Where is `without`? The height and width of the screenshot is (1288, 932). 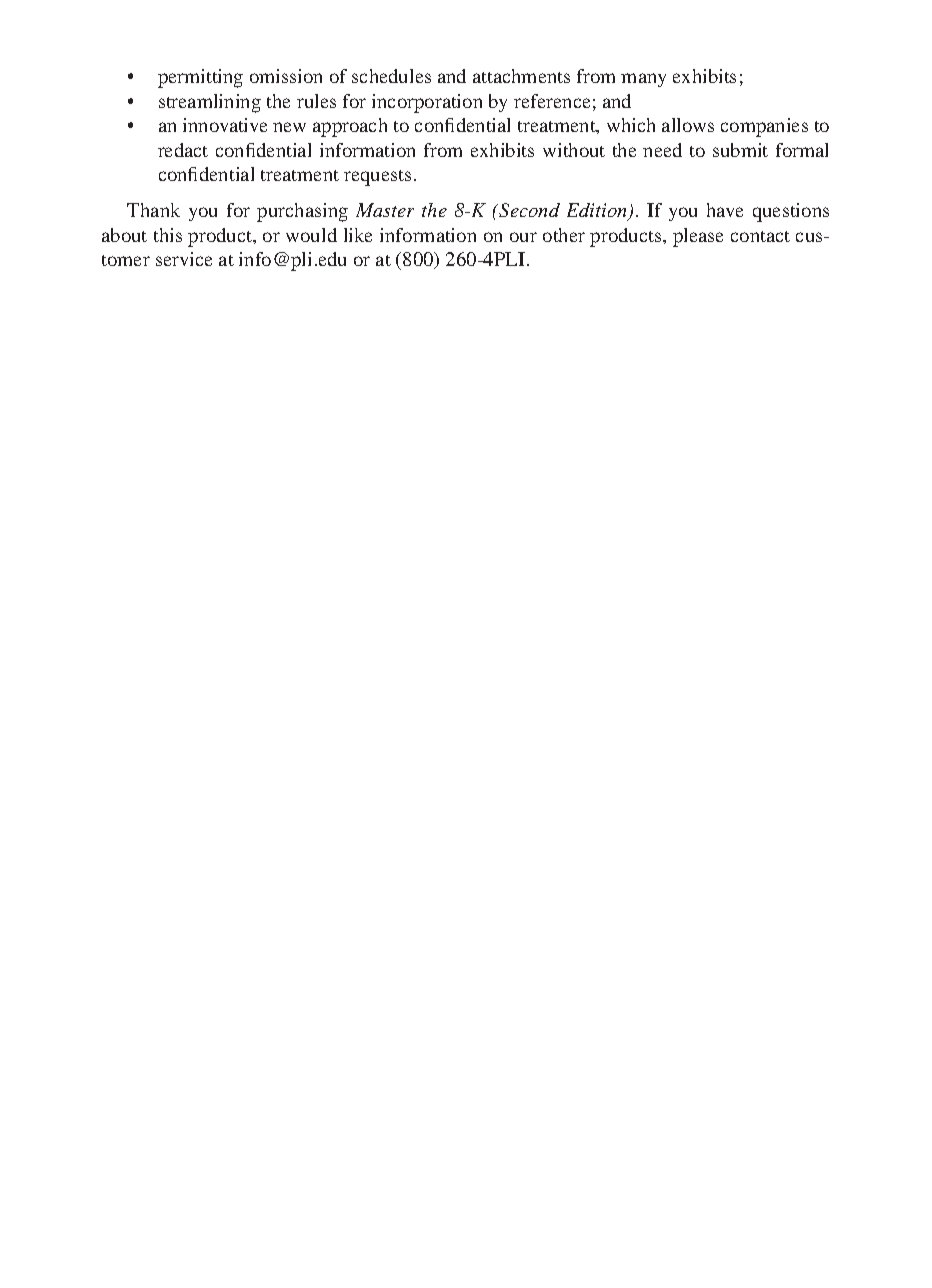
without is located at coordinates (574, 150).
